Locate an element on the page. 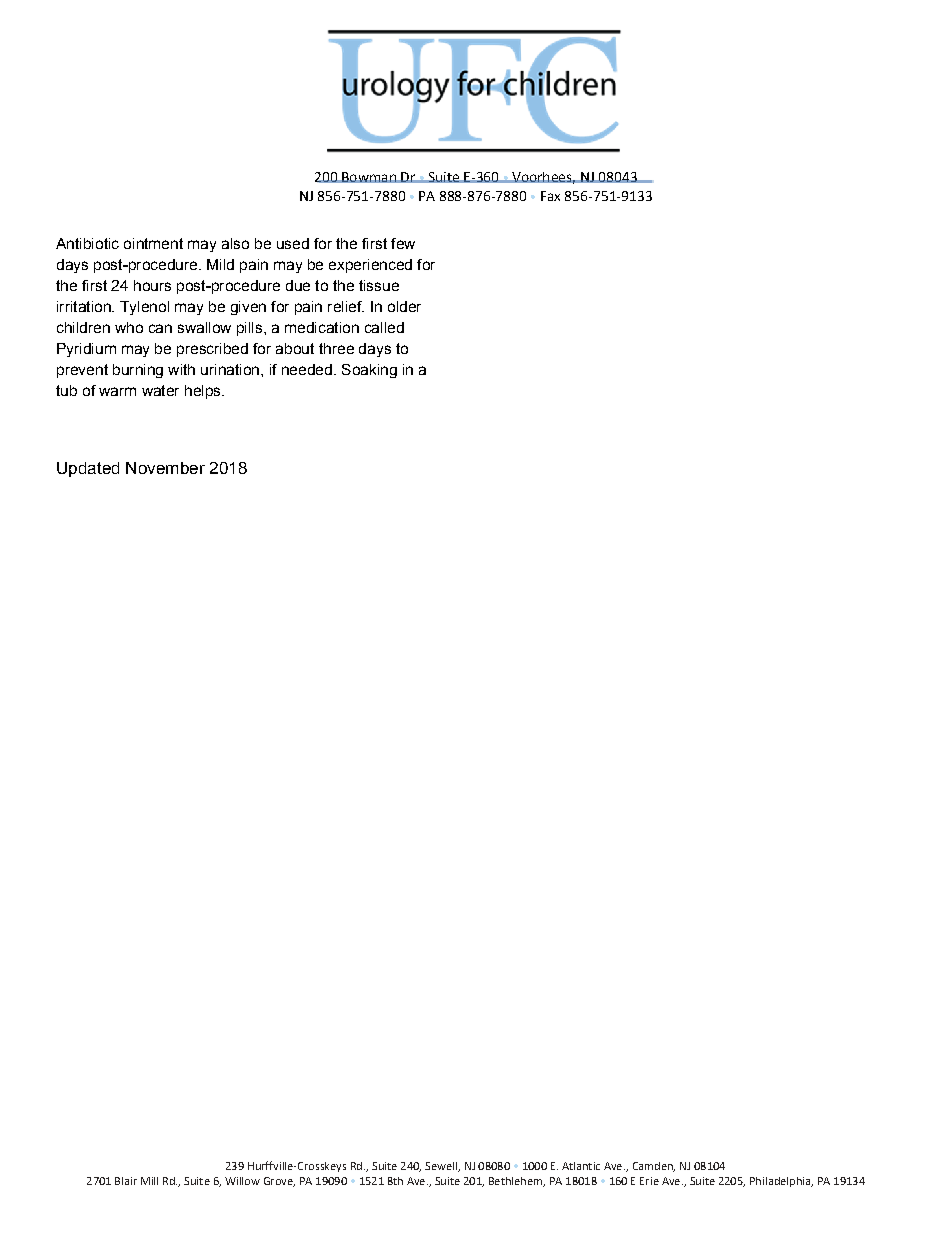 This image has width=952, height=1233. Camden is located at coordinates (654, 1167).
